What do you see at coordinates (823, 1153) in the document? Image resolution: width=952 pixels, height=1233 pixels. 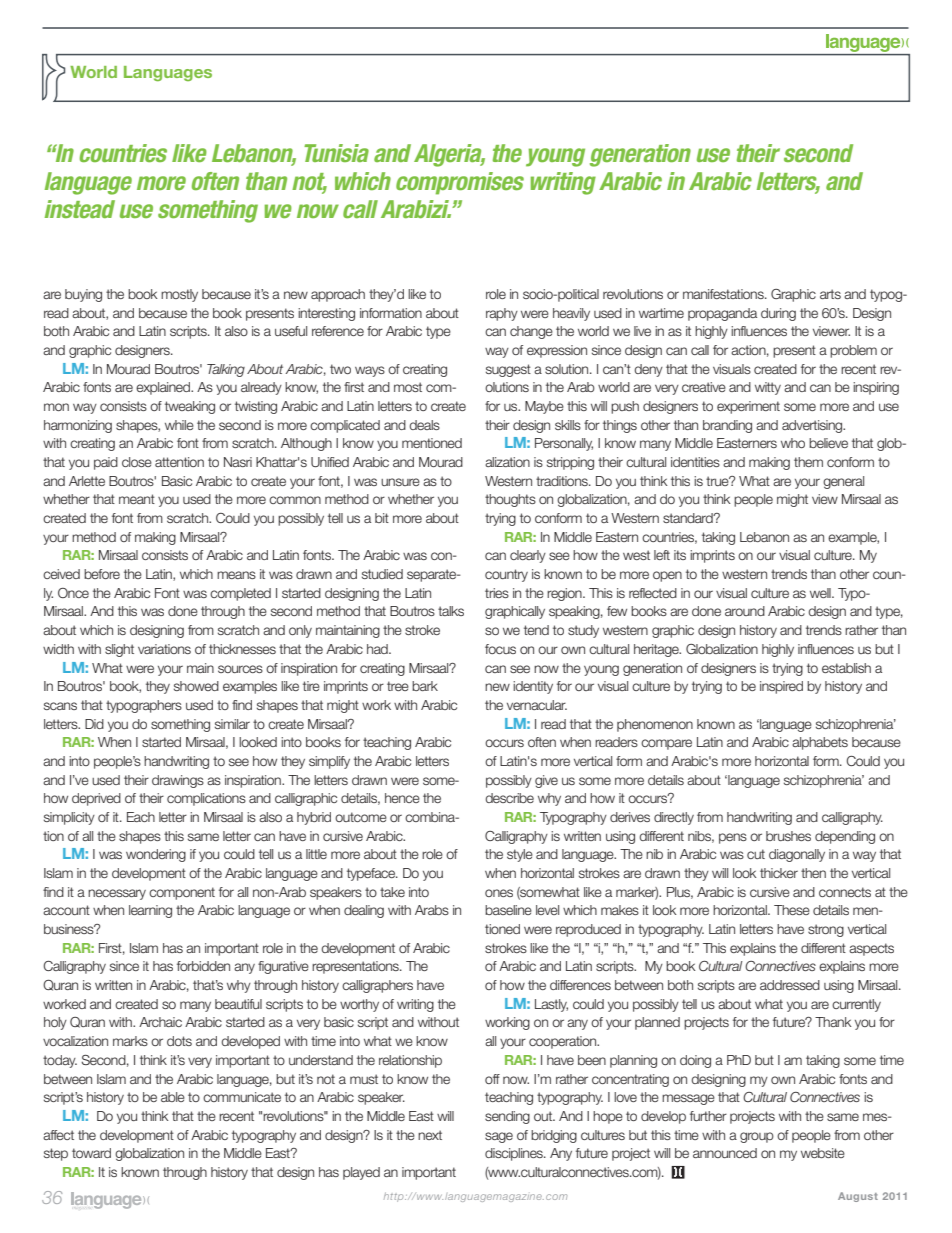 I see `website` at bounding box center [823, 1153].
